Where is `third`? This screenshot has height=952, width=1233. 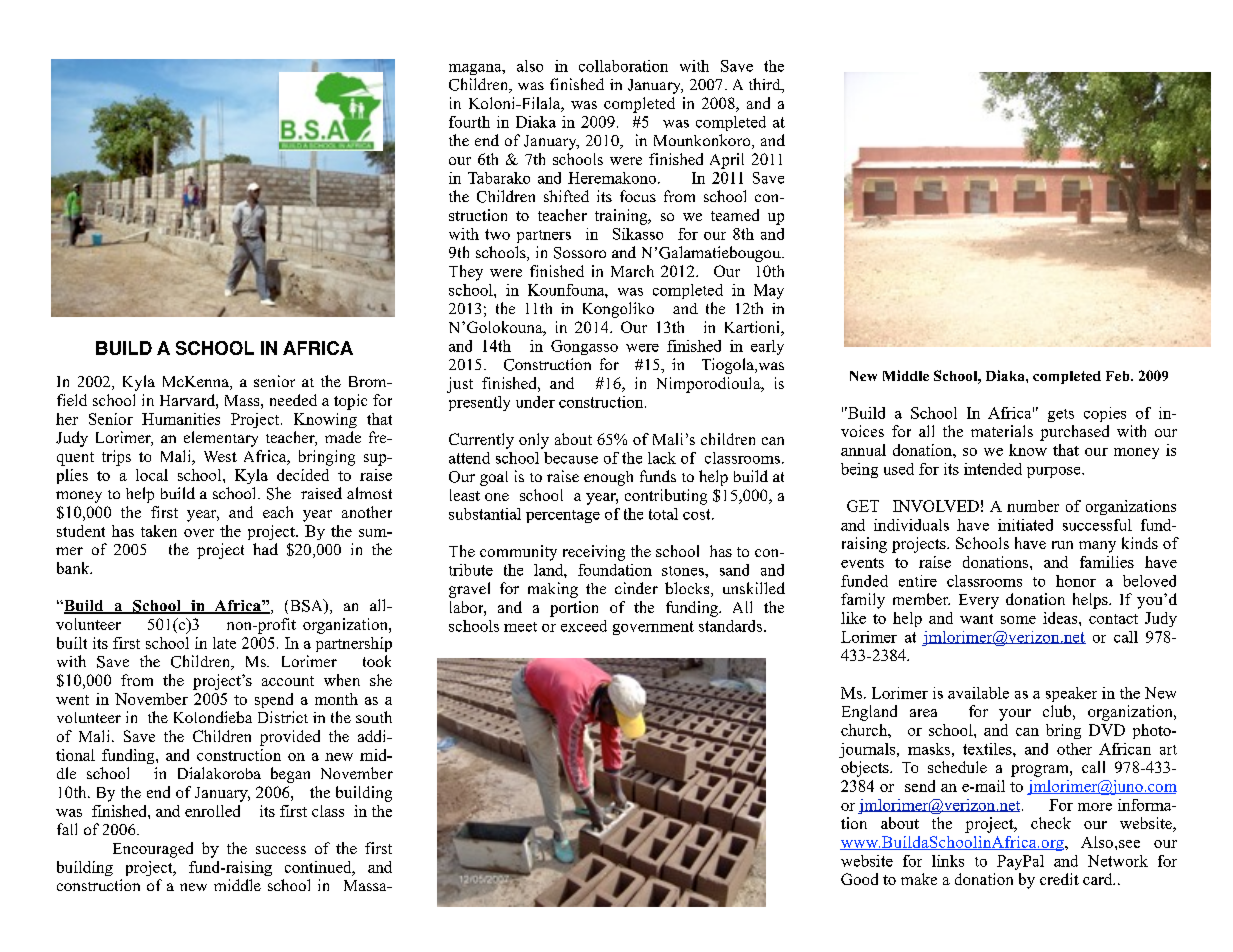
third is located at coordinates (766, 85).
